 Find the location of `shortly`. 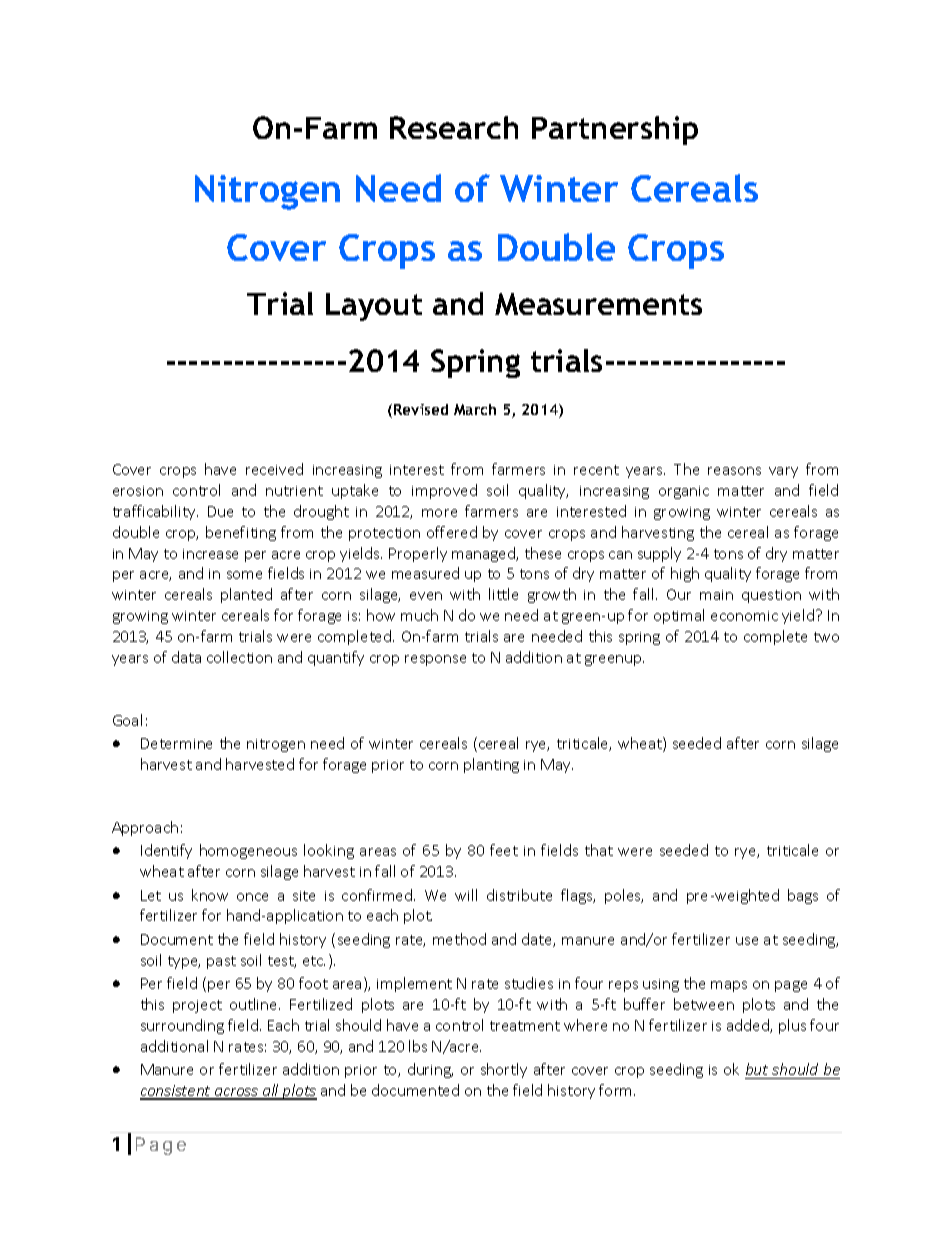

shortly is located at coordinates (504, 1070).
